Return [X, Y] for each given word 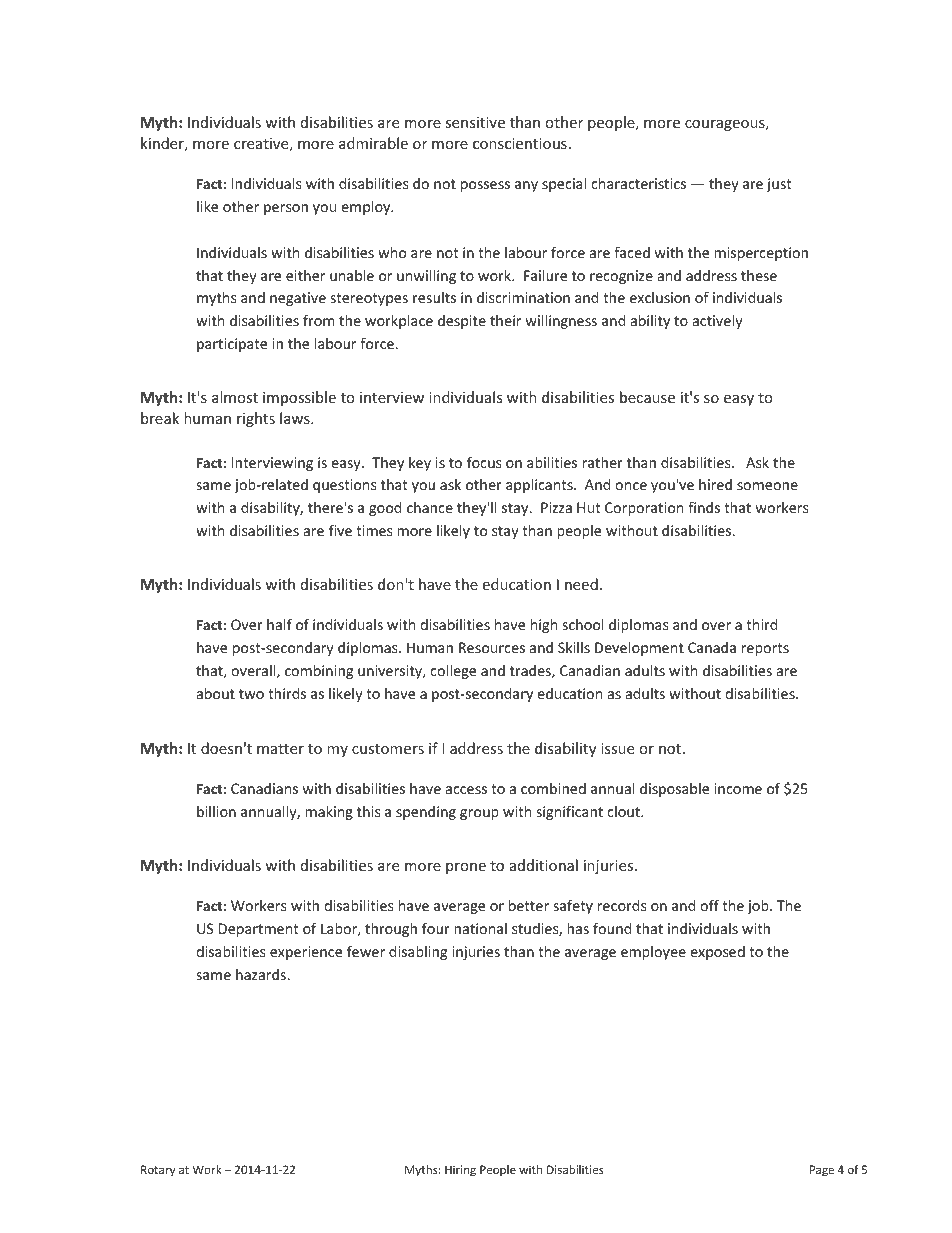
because [647, 397]
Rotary [158, 1171]
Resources [492, 647]
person [286, 209]
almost [235, 397]
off [709, 905]
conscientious [520, 143]
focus [484, 462]
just [779, 185]
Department [258, 930]
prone [466, 868]
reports [765, 649]
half [279, 624]
